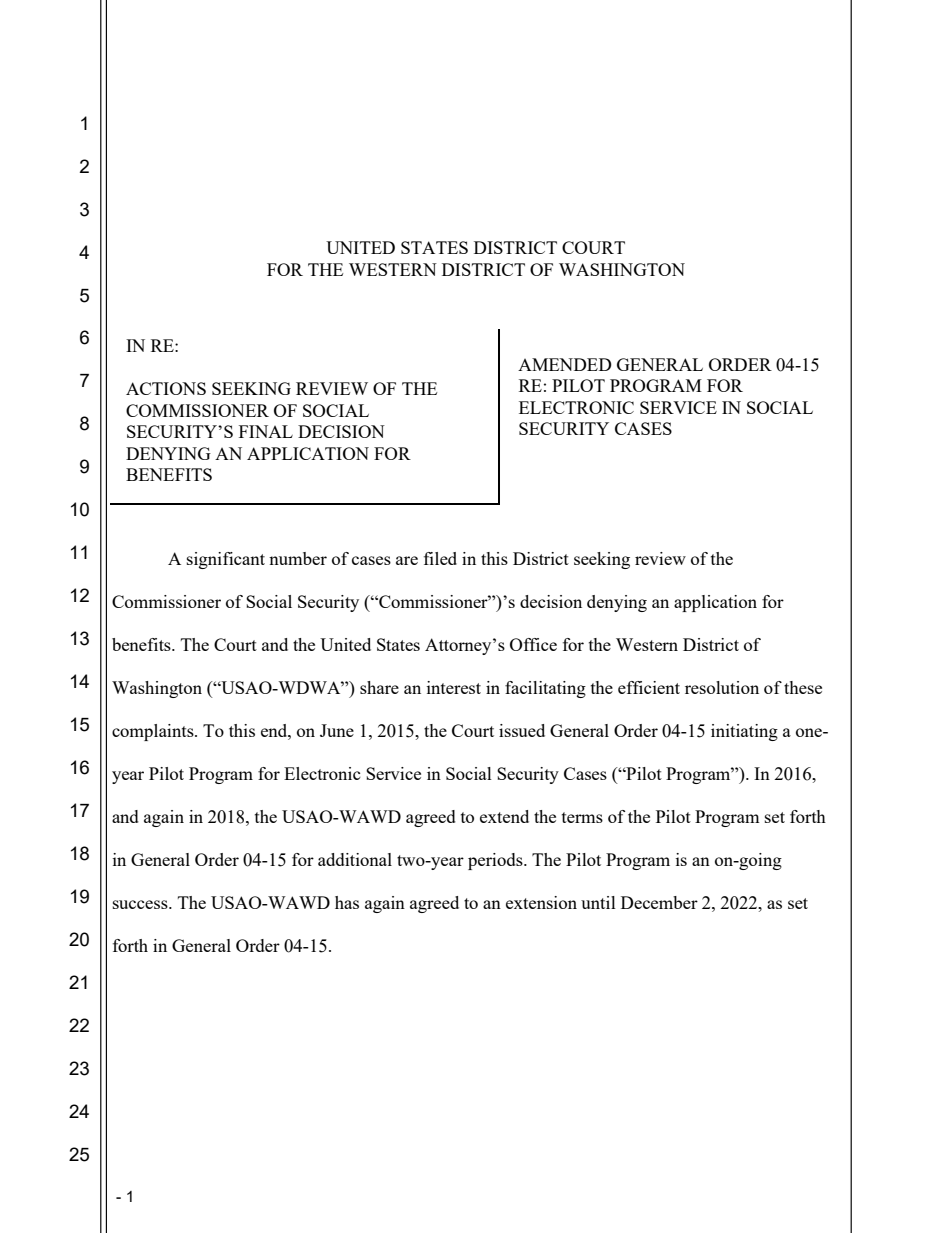 The height and width of the screenshot is (1233, 952). What do you see at coordinates (722, 687) in the screenshot?
I see `resolution` at bounding box center [722, 687].
